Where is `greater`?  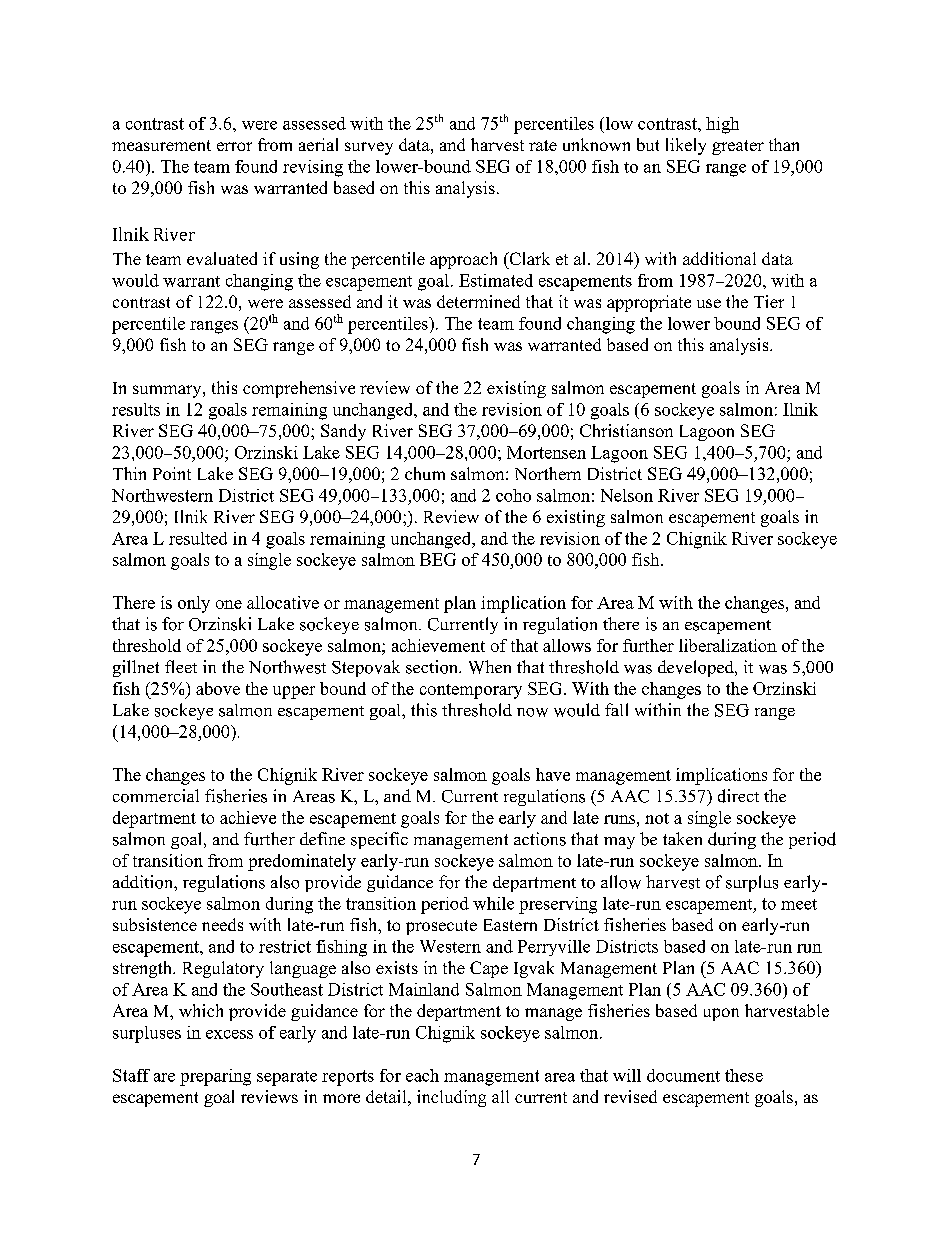
greater is located at coordinates (738, 147).
